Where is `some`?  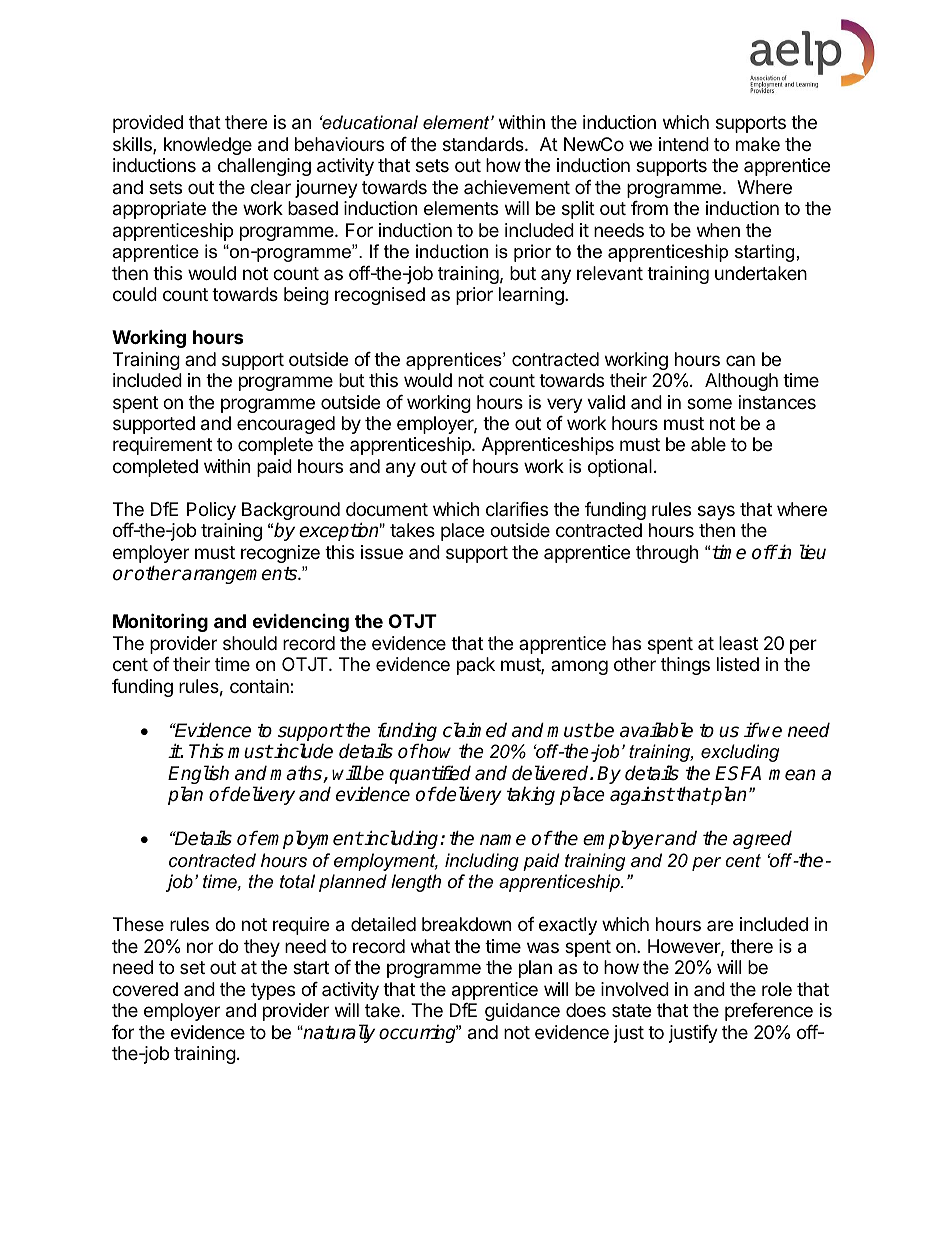 some is located at coordinates (709, 403).
